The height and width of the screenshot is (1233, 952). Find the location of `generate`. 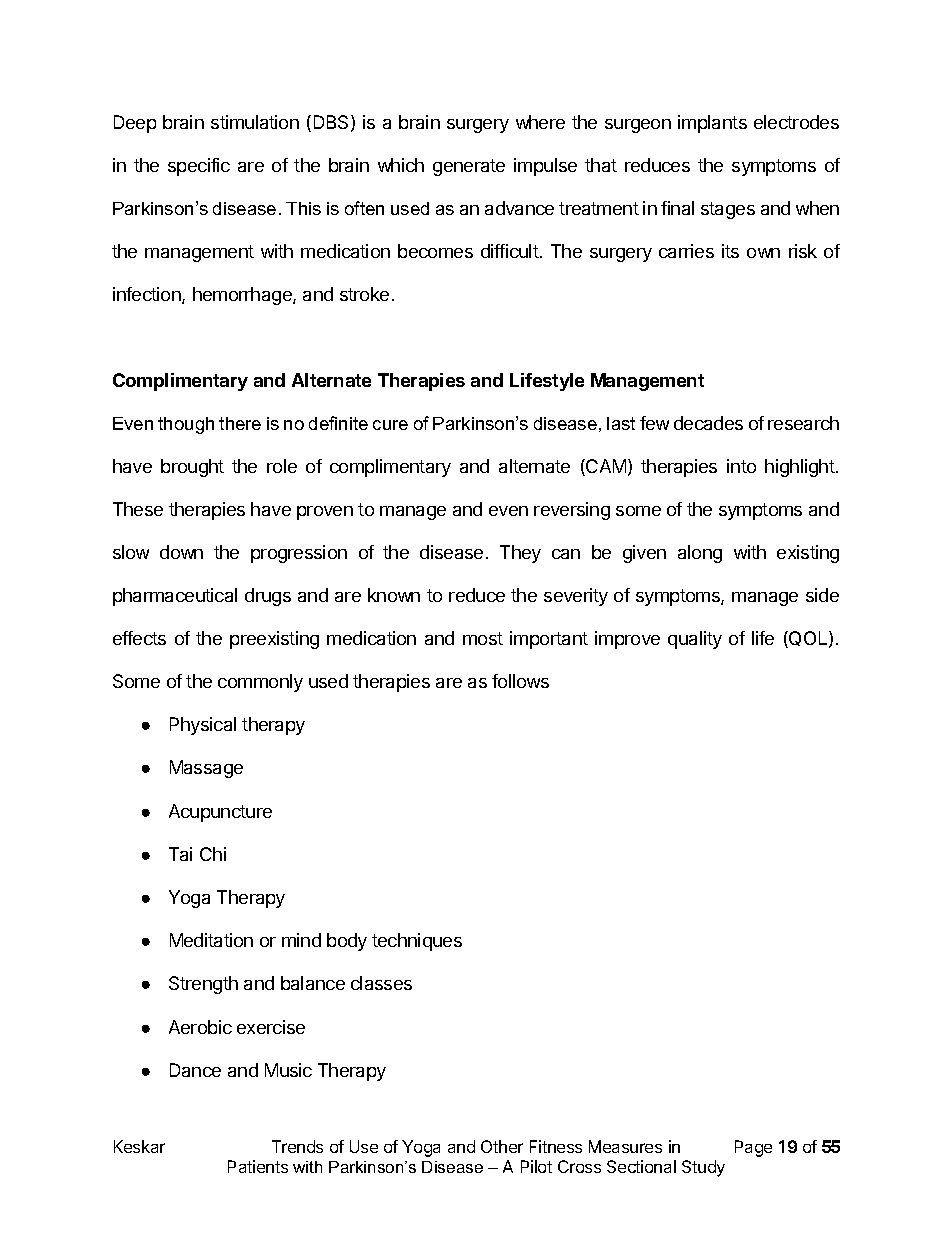

generate is located at coordinates (469, 167).
